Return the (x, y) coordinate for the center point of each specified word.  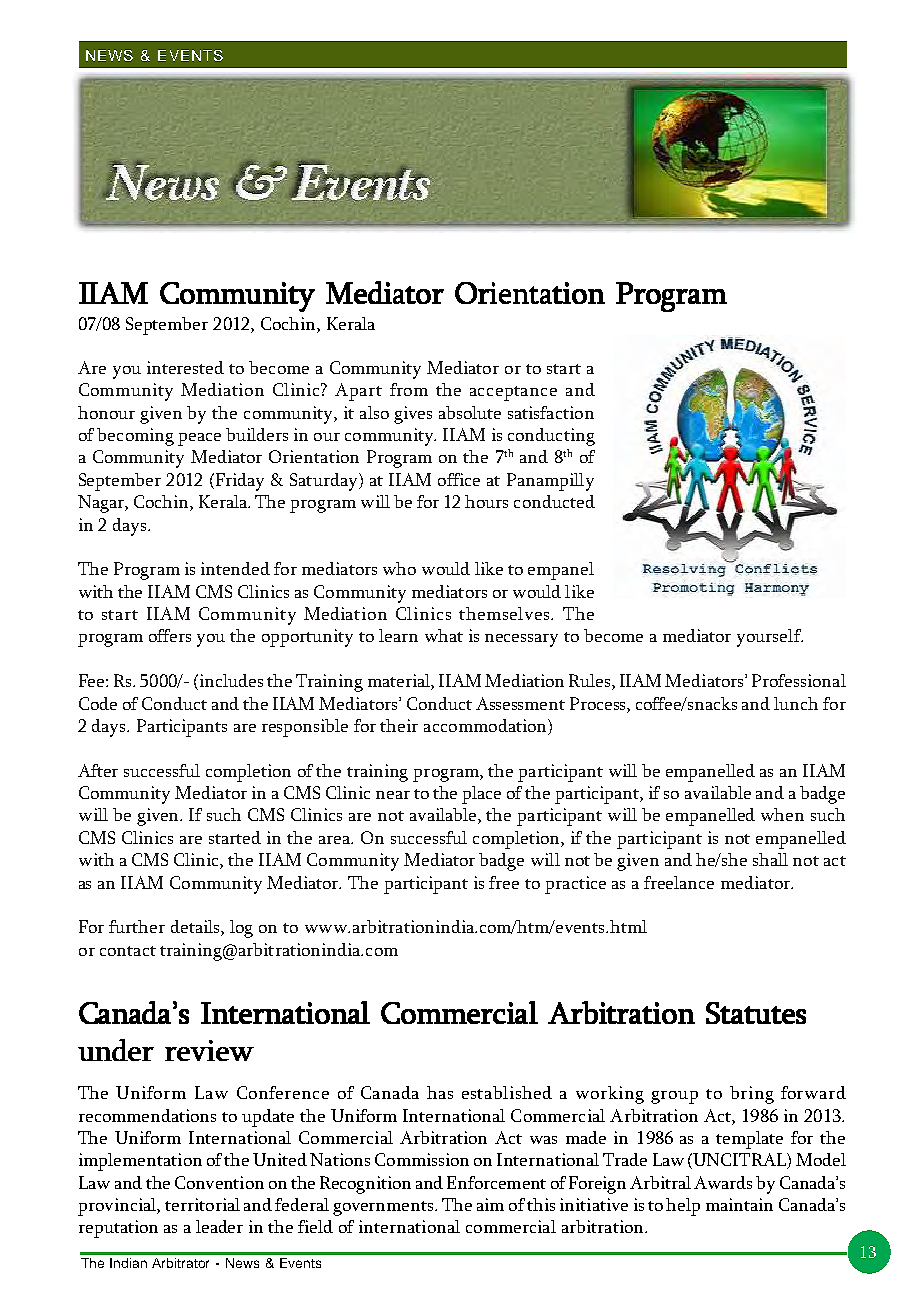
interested (185, 367)
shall (770, 859)
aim (490, 1204)
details (196, 928)
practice (575, 885)
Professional (799, 680)
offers (170, 635)
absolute (470, 412)
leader (219, 1226)
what (444, 635)
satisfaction (551, 412)
